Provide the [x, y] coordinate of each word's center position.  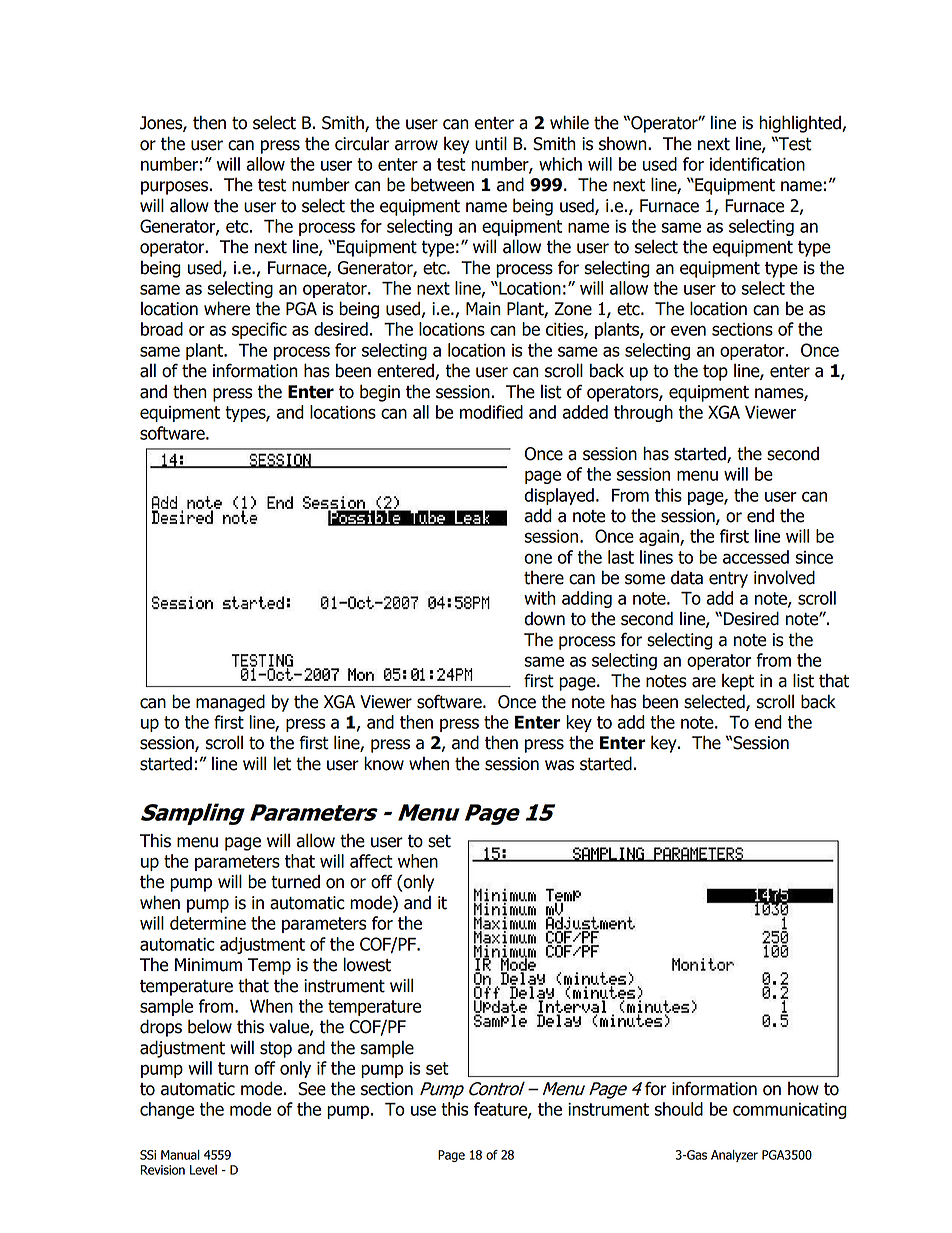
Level [203, 1170]
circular [362, 144]
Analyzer [734, 1156]
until [491, 143]
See [312, 1089]
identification [757, 164]
